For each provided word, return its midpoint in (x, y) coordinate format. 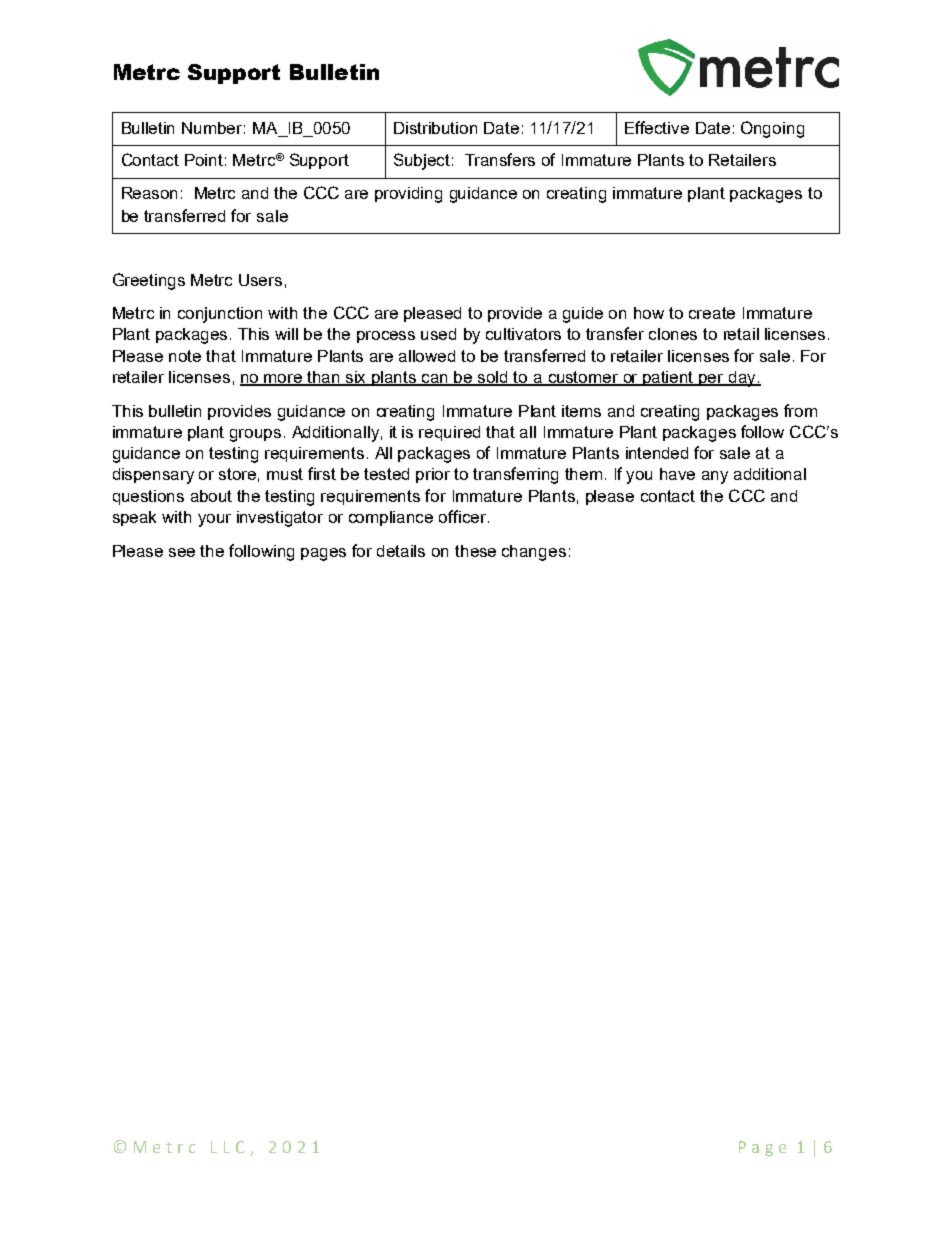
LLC (227, 1147)
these (475, 551)
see (182, 552)
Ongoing (772, 129)
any (715, 477)
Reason (149, 193)
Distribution (435, 128)
